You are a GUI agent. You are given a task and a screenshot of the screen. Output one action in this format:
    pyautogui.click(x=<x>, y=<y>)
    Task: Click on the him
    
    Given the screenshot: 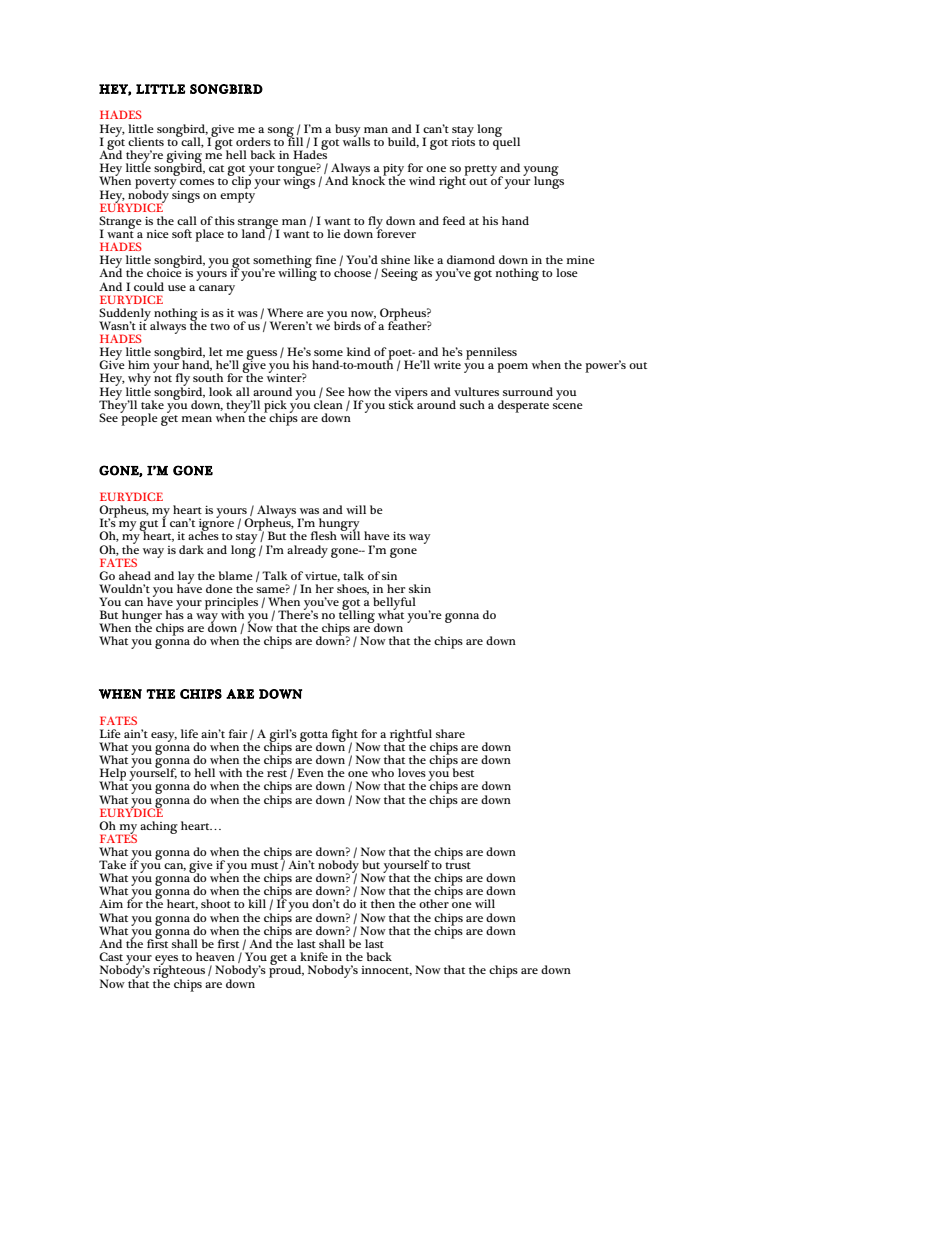 What is the action you would take?
    pyautogui.click(x=139, y=364)
